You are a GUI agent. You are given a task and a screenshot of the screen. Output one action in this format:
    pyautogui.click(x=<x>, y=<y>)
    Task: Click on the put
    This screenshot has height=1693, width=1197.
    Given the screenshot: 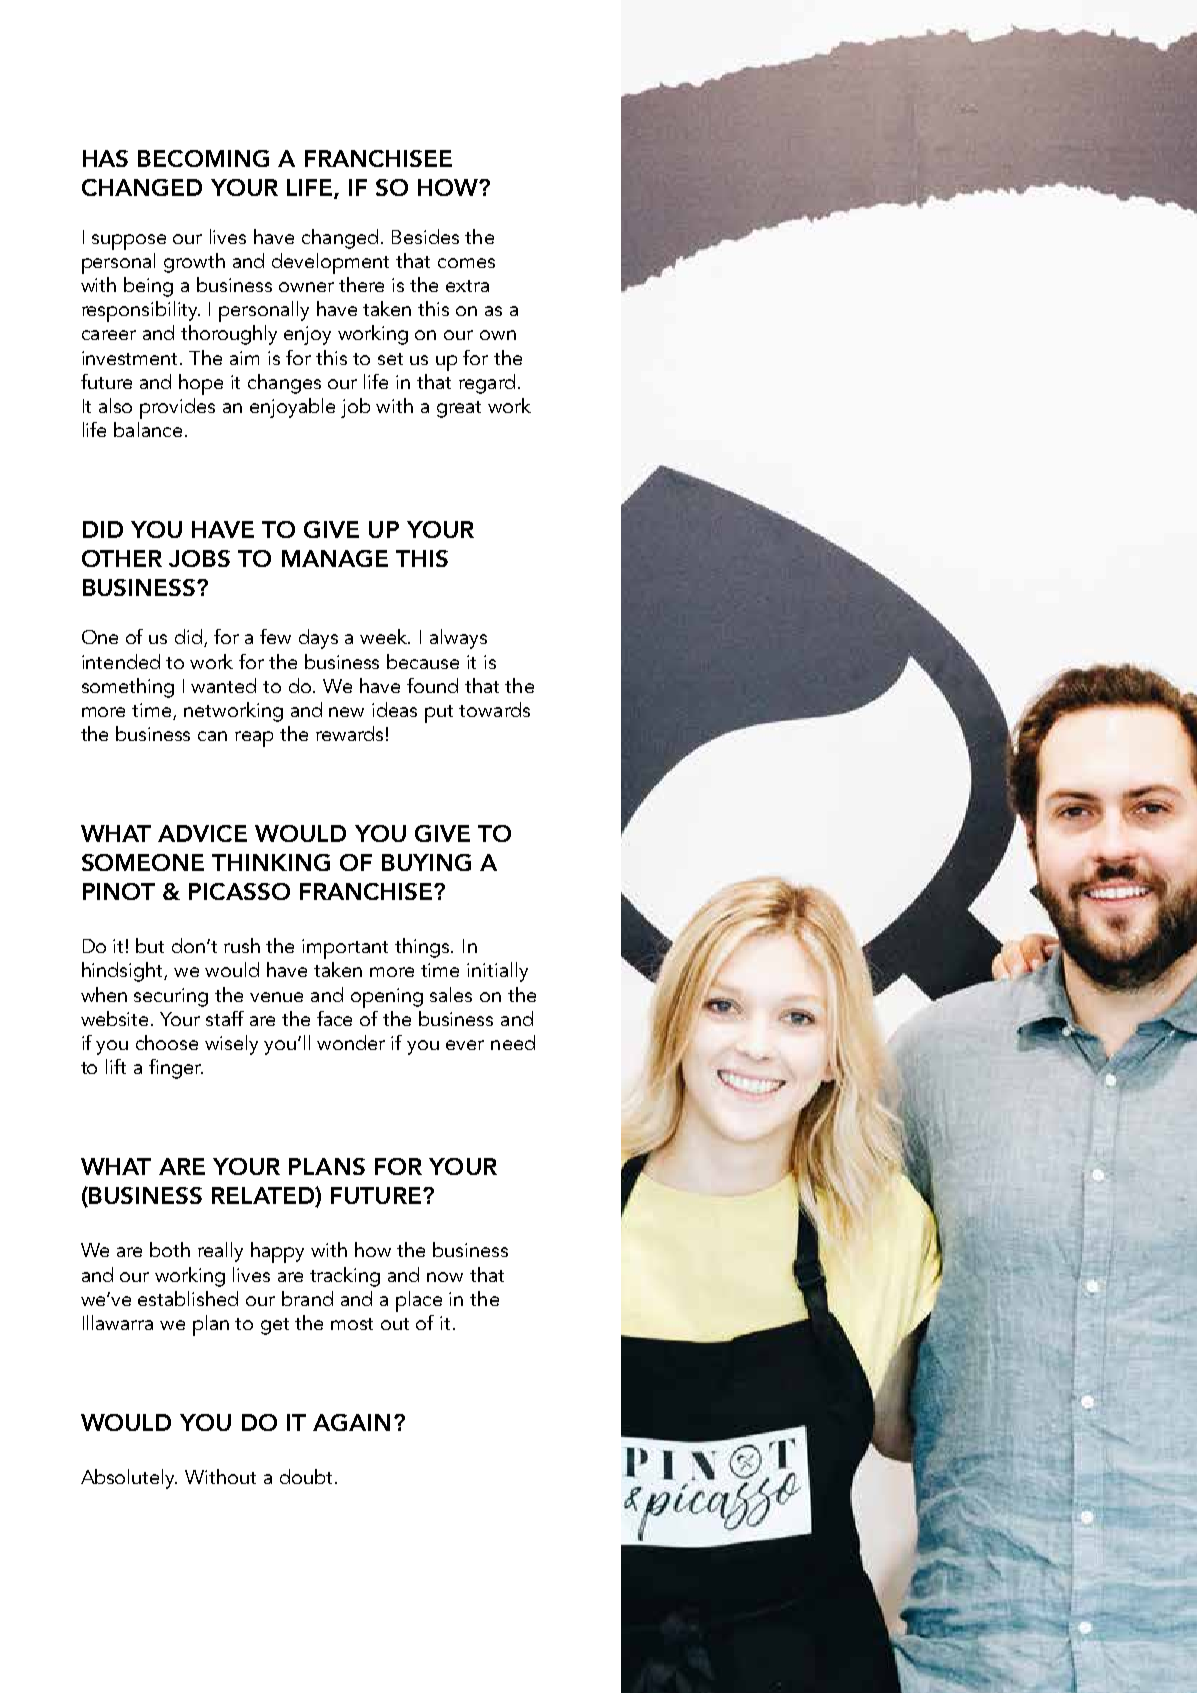 What is the action you would take?
    pyautogui.click(x=439, y=714)
